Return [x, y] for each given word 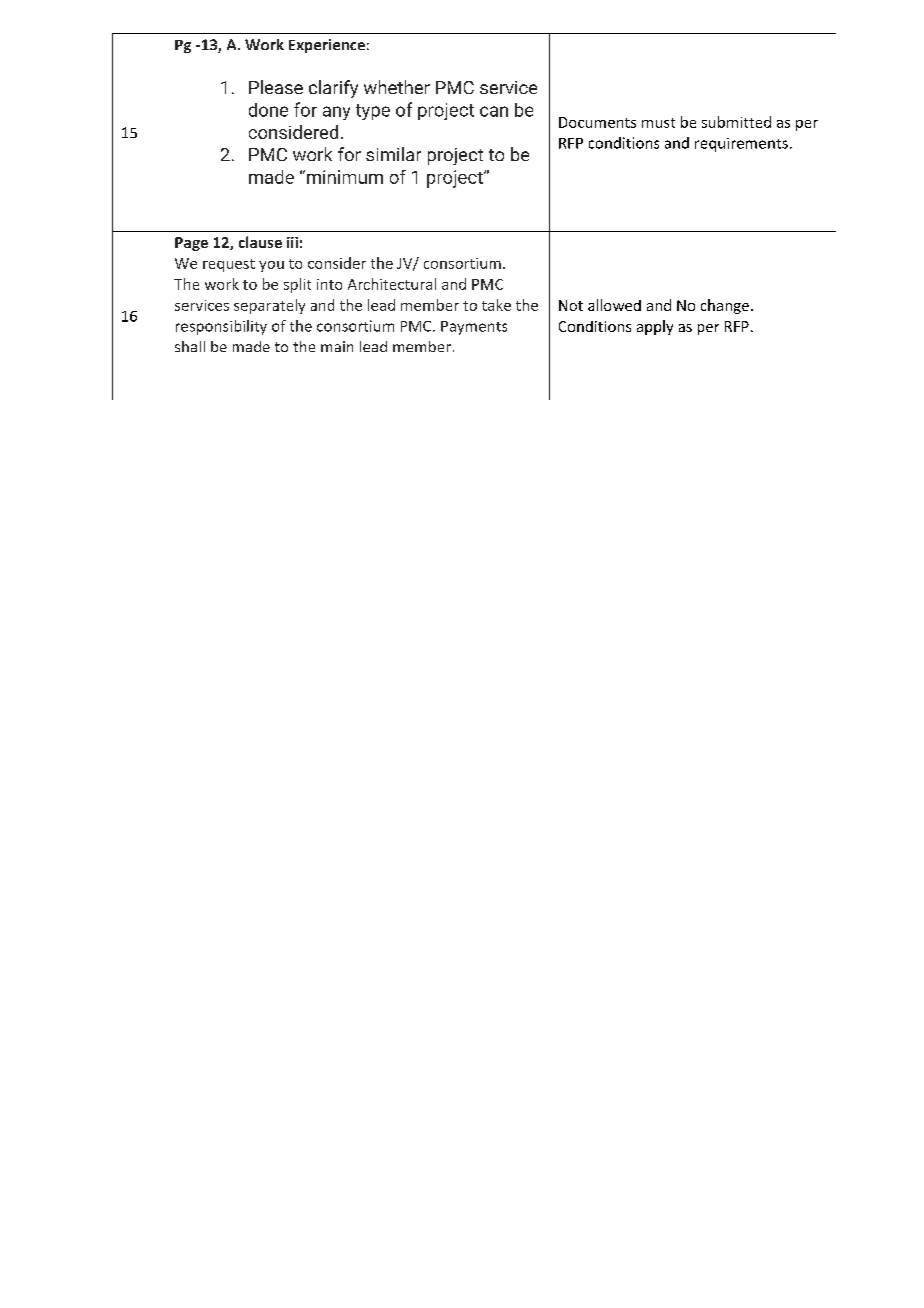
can [494, 111]
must [658, 123]
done [268, 110]
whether [397, 87]
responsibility [221, 327]
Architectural [392, 284]
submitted [736, 122]
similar [393, 154]
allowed [614, 305]
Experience [327, 46]
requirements [741, 145]
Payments [474, 328]
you [271, 266]
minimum [345, 177]
